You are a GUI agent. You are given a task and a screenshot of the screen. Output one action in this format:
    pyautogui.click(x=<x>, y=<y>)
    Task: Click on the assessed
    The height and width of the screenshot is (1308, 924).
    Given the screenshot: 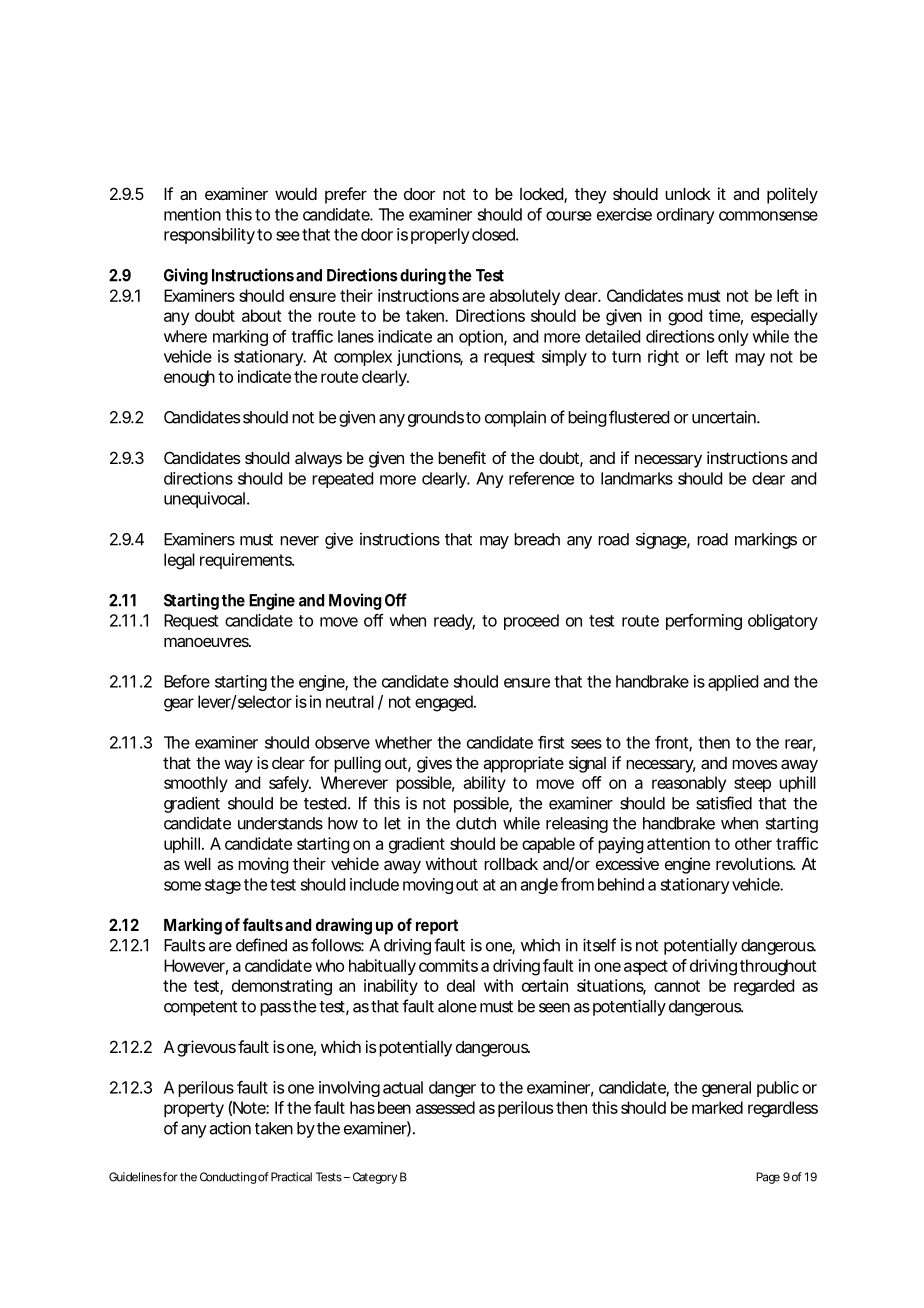 What is the action you would take?
    pyautogui.click(x=445, y=1107)
